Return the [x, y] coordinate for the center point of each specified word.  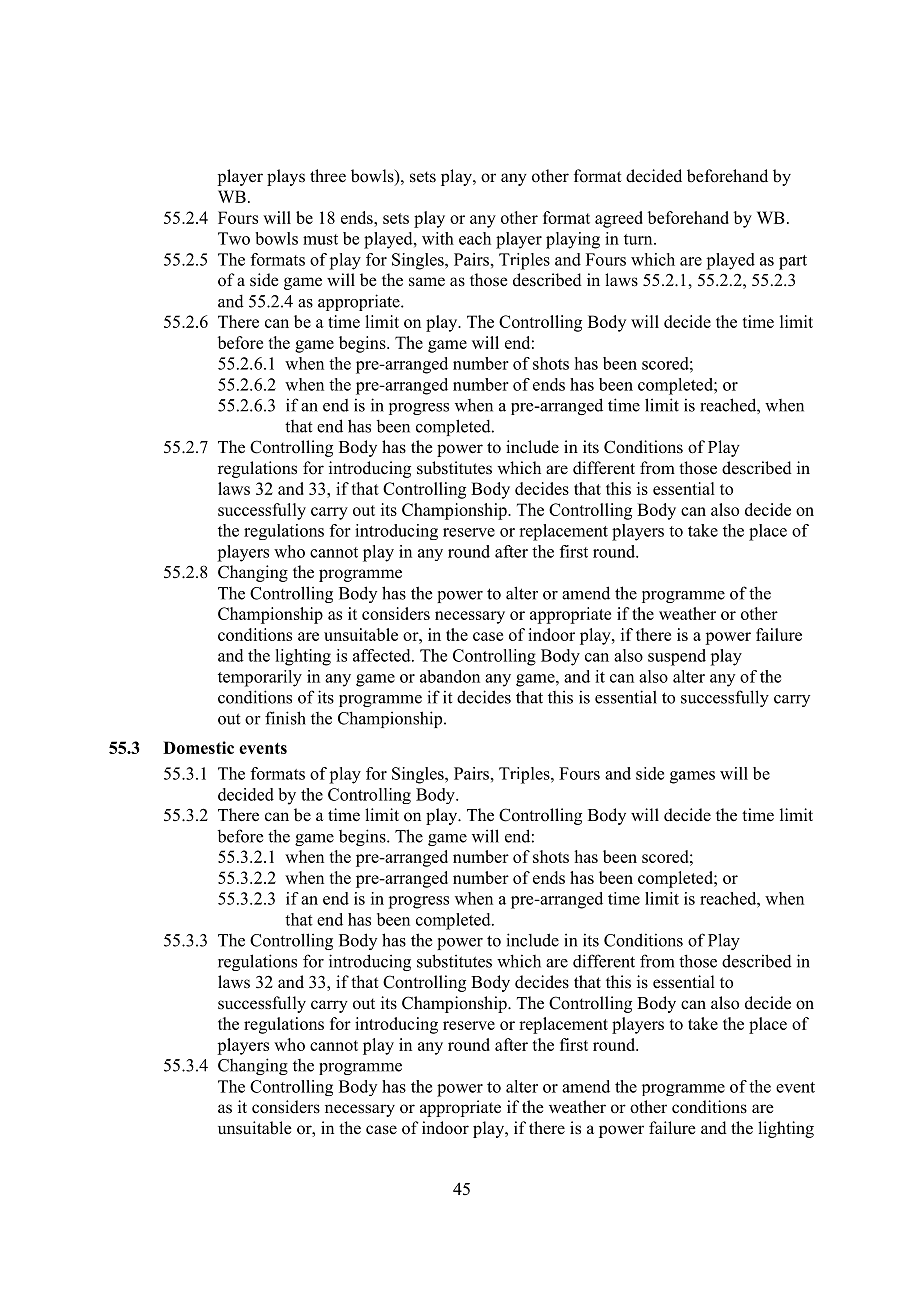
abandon [450, 676]
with [438, 238]
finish [285, 718]
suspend [677, 657]
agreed [619, 219]
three [328, 176]
